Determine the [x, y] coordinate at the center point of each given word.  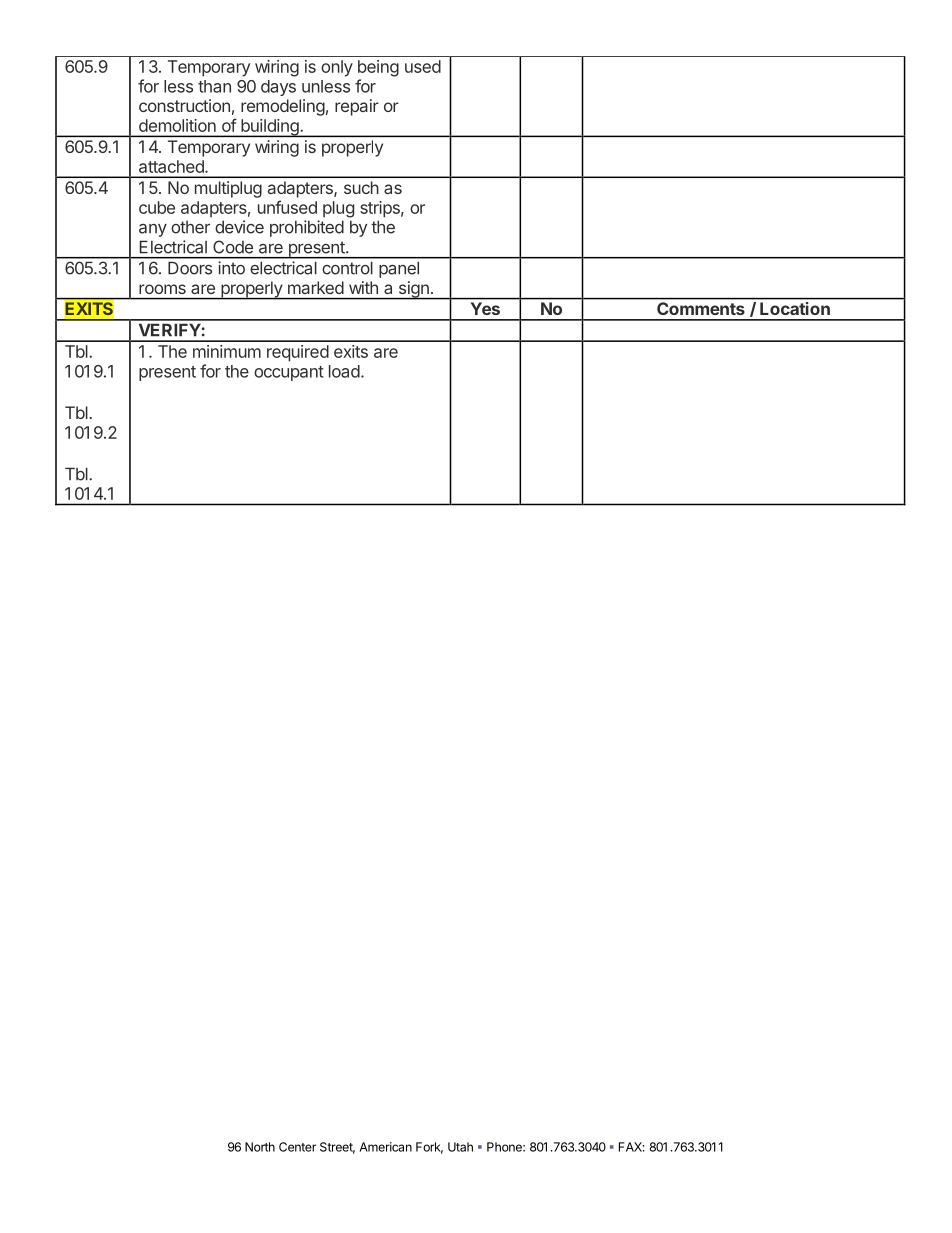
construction [184, 105]
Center [297, 1147]
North [260, 1147]
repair [357, 107]
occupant [289, 373]
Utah [460, 1147]
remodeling [283, 107]
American [386, 1147]
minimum [227, 351]
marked [316, 287]
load [344, 371]
